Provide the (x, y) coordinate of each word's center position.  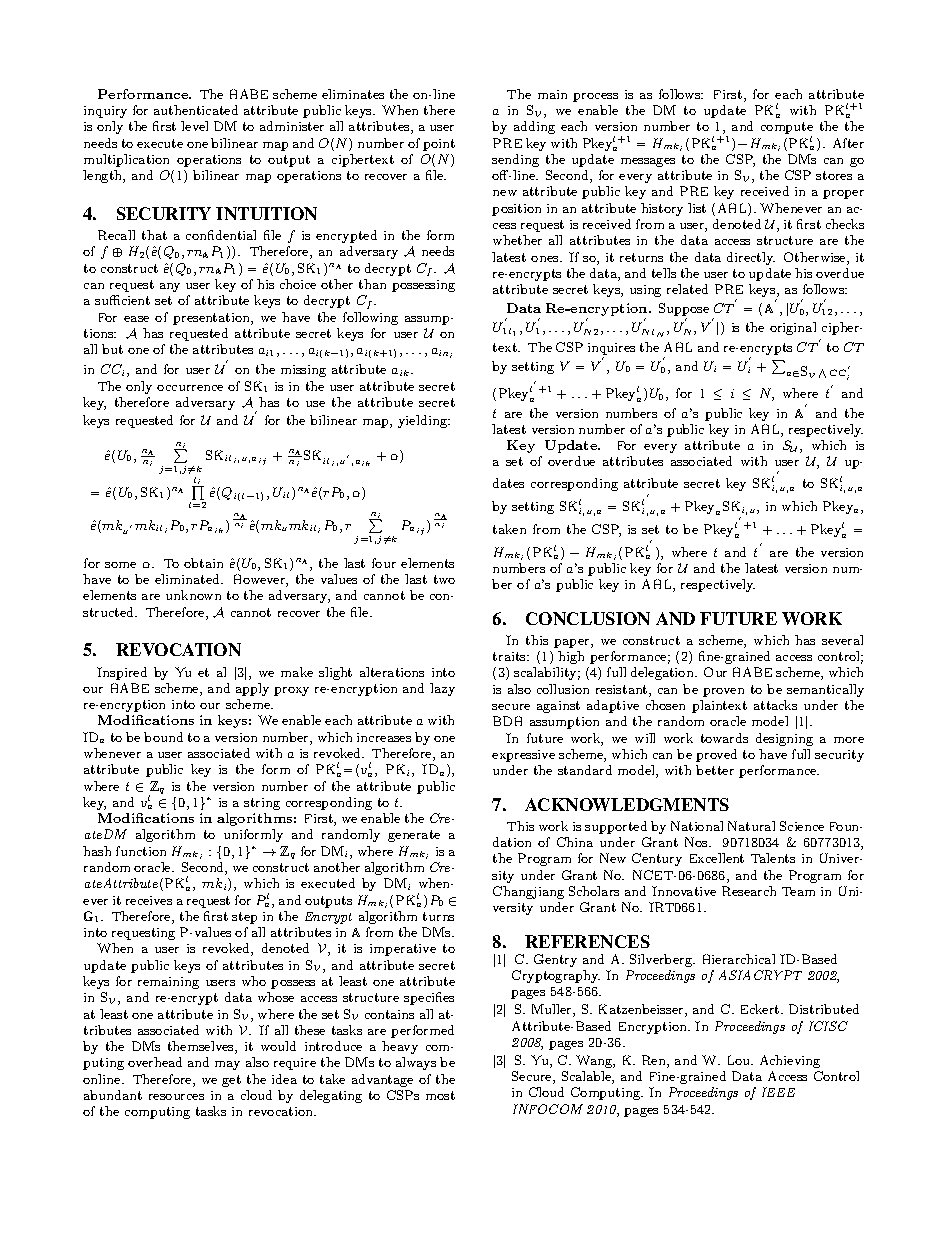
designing (784, 739)
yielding (424, 421)
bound (163, 737)
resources (176, 1097)
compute (787, 129)
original (793, 328)
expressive (523, 756)
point (439, 145)
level (194, 126)
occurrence (190, 388)
